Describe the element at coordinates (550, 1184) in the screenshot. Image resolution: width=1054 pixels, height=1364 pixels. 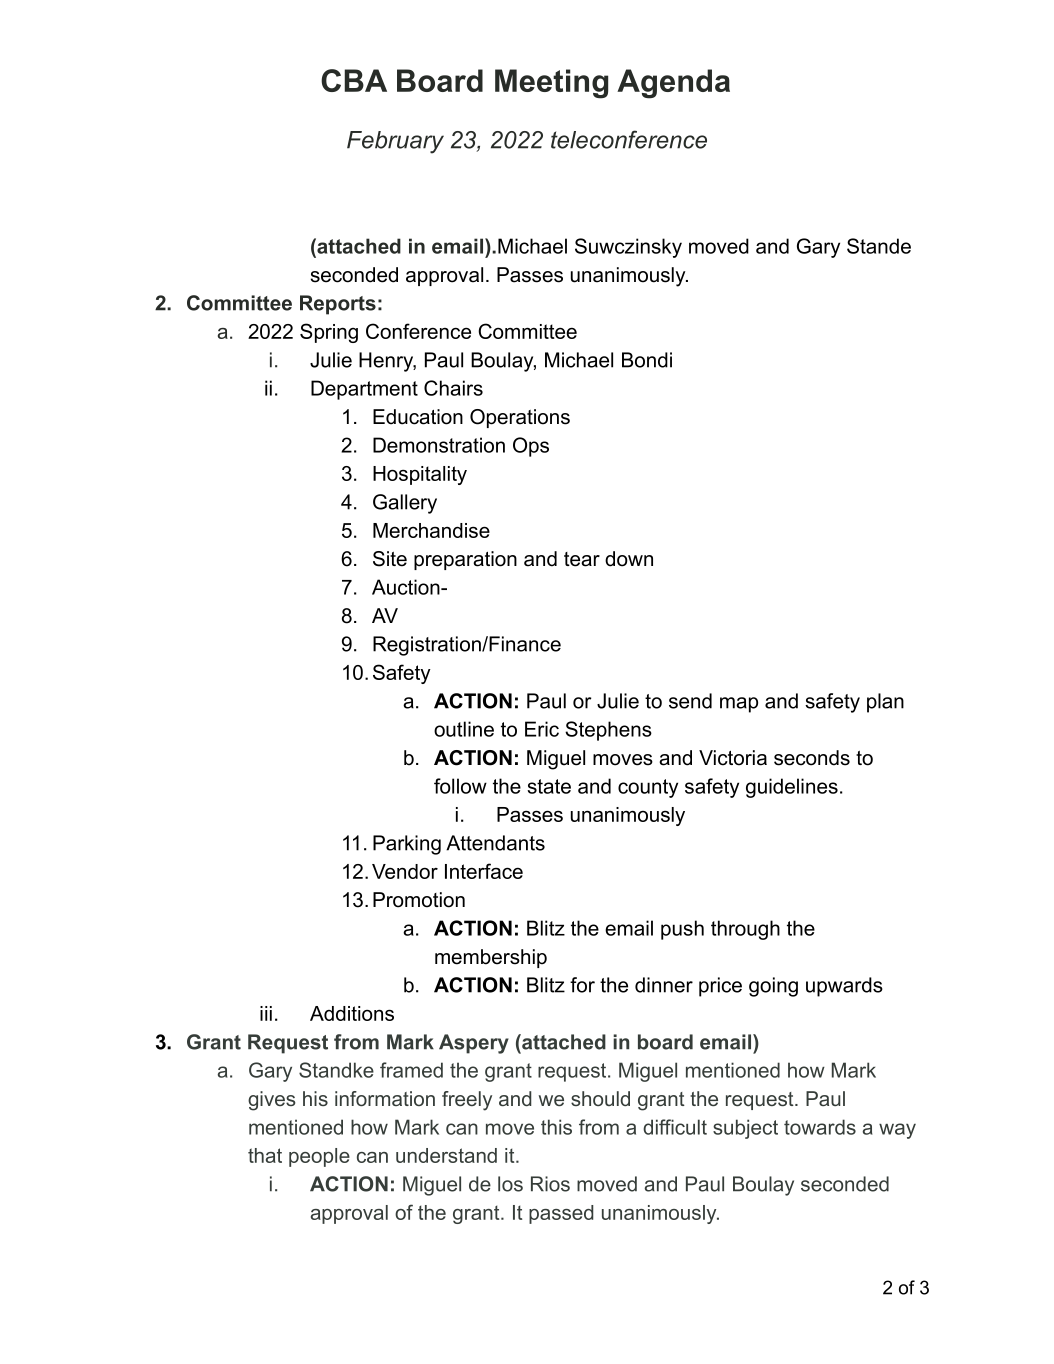
I see `Rios` at that location.
